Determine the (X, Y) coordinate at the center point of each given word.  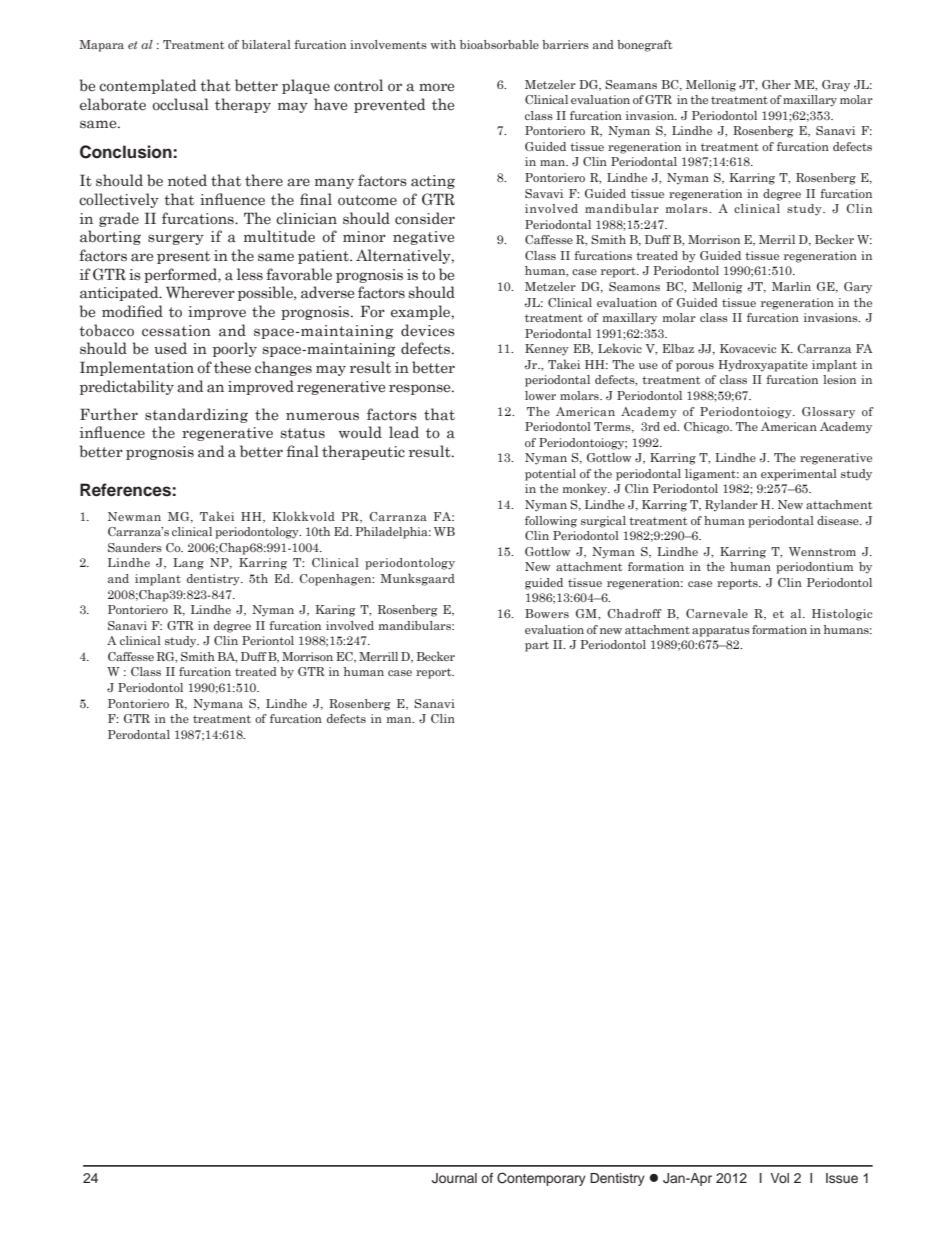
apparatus (721, 631)
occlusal (180, 104)
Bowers (547, 613)
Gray (836, 86)
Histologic (842, 615)
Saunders (135, 547)
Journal (454, 1178)
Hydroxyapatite (763, 366)
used (170, 348)
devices (428, 330)
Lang (188, 564)
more (436, 87)
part (537, 646)
